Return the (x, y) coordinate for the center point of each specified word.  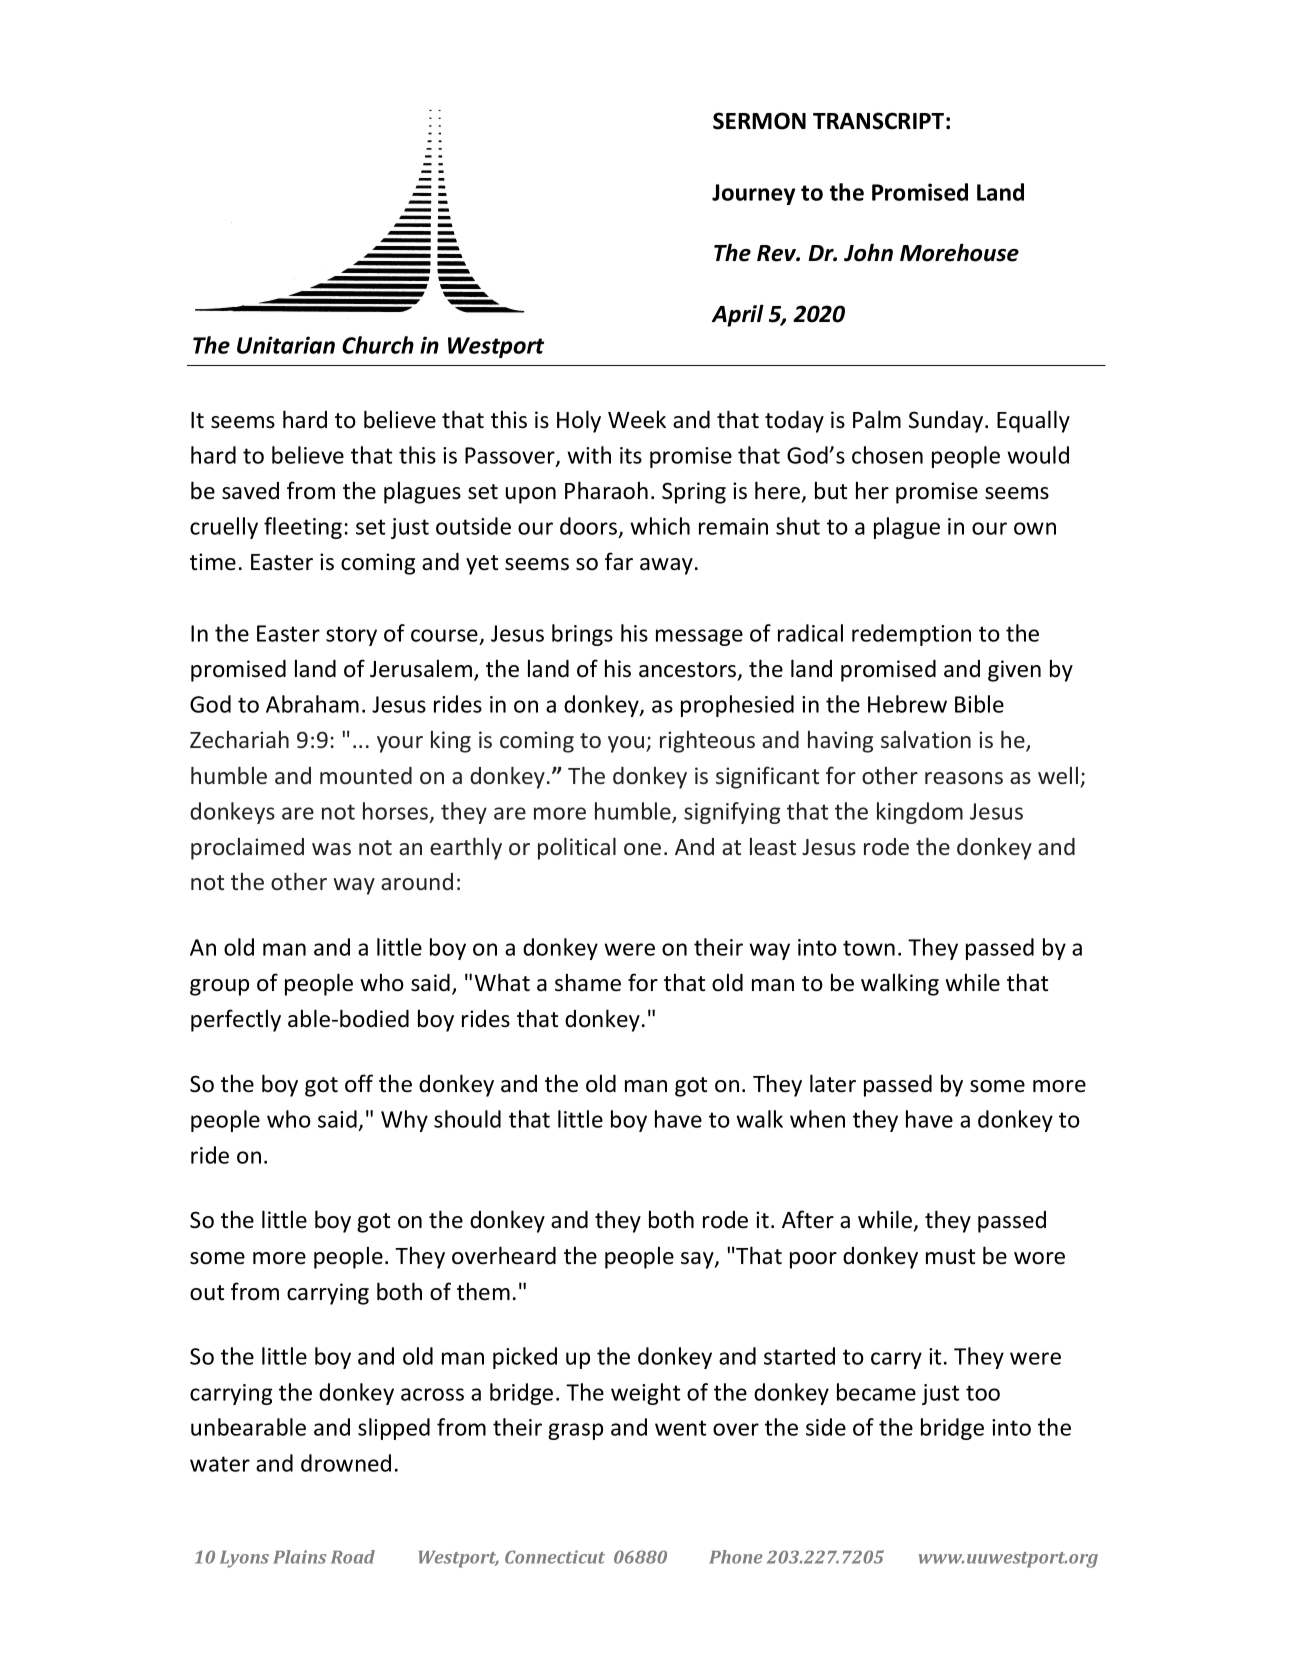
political (577, 848)
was (331, 849)
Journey (753, 194)
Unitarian (286, 345)
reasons (964, 778)
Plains (299, 1557)
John (868, 252)
